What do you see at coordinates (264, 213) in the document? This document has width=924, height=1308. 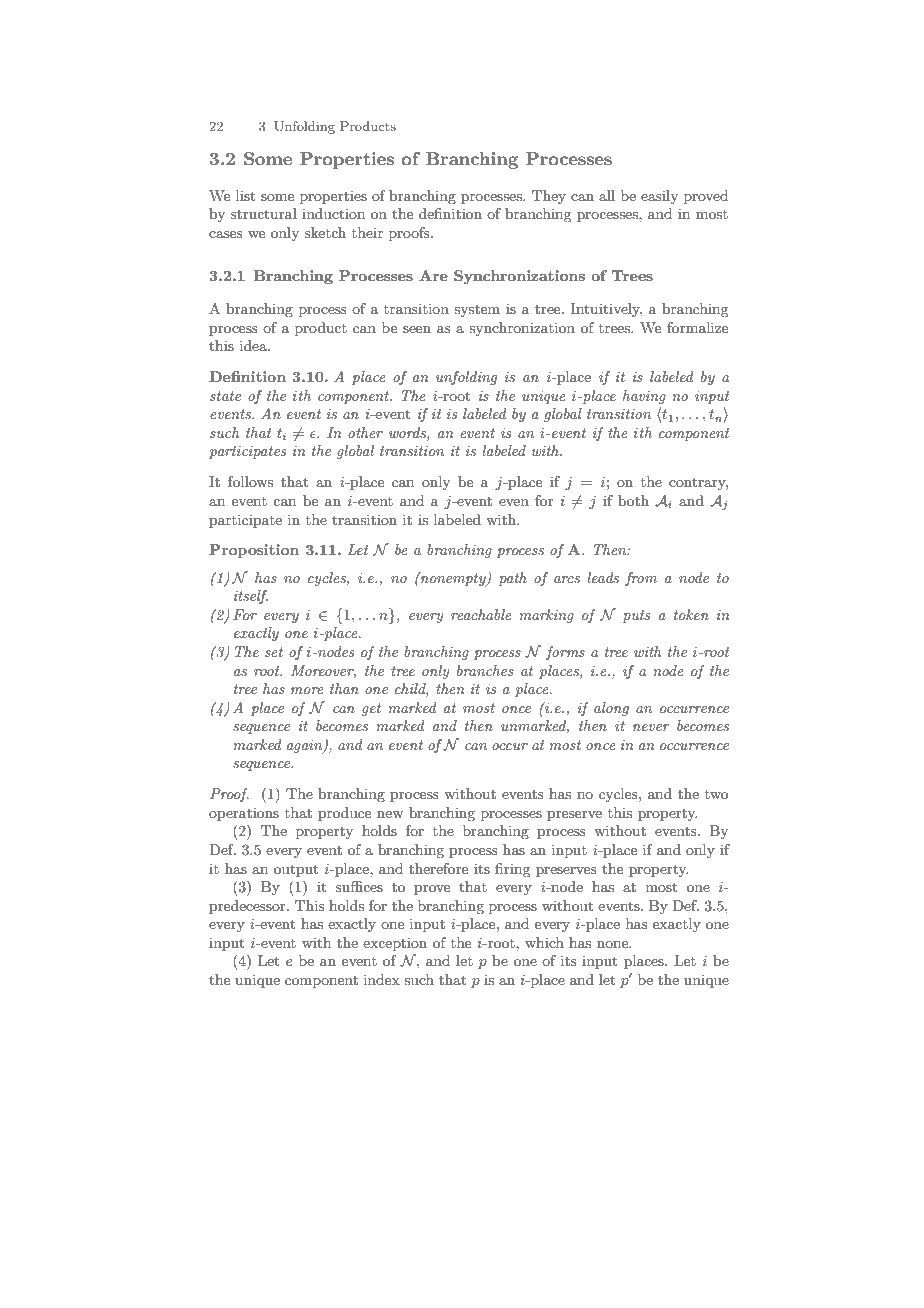 I see `structural` at bounding box center [264, 213].
